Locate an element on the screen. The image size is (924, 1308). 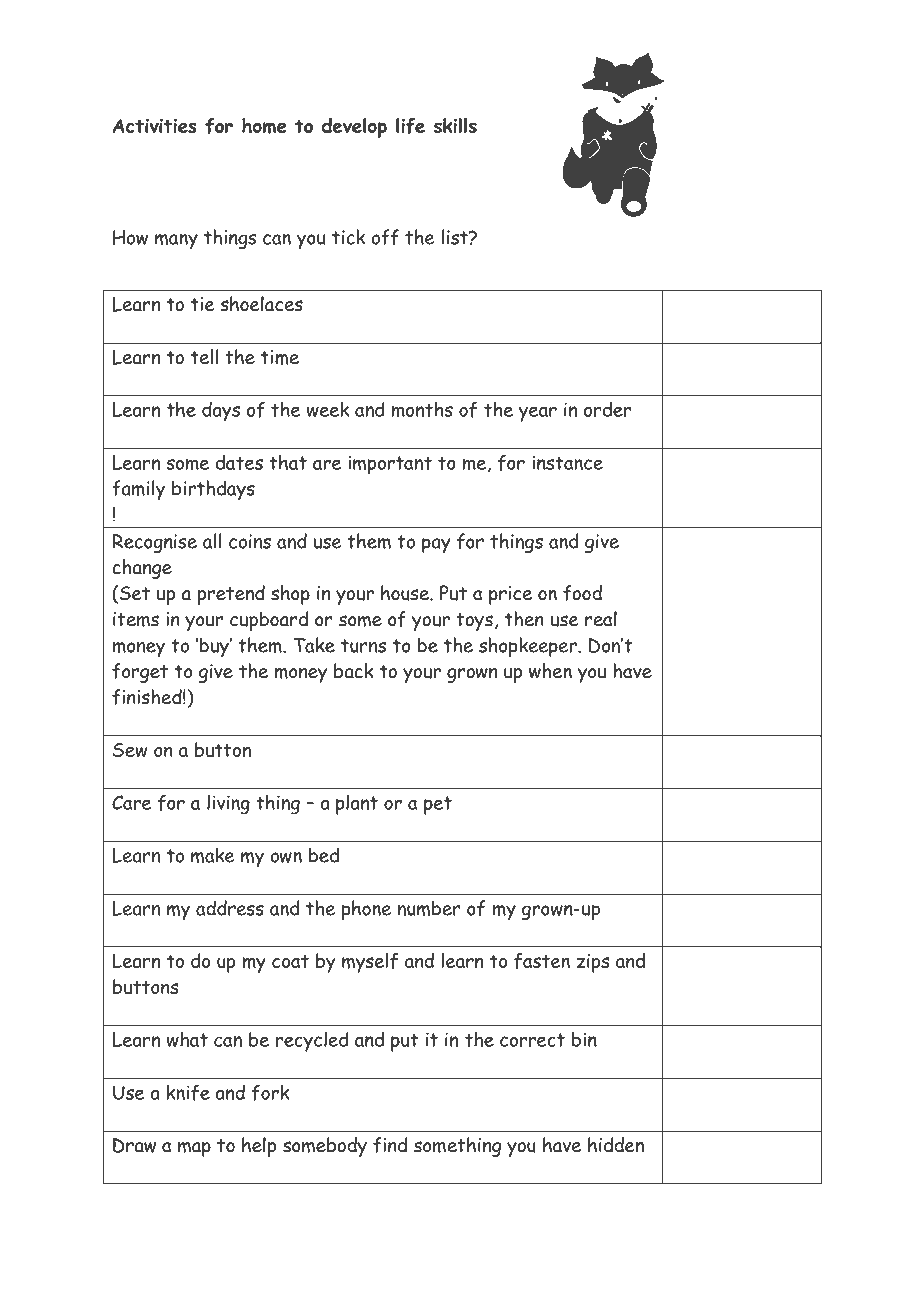
pet is located at coordinates (438, 805).
